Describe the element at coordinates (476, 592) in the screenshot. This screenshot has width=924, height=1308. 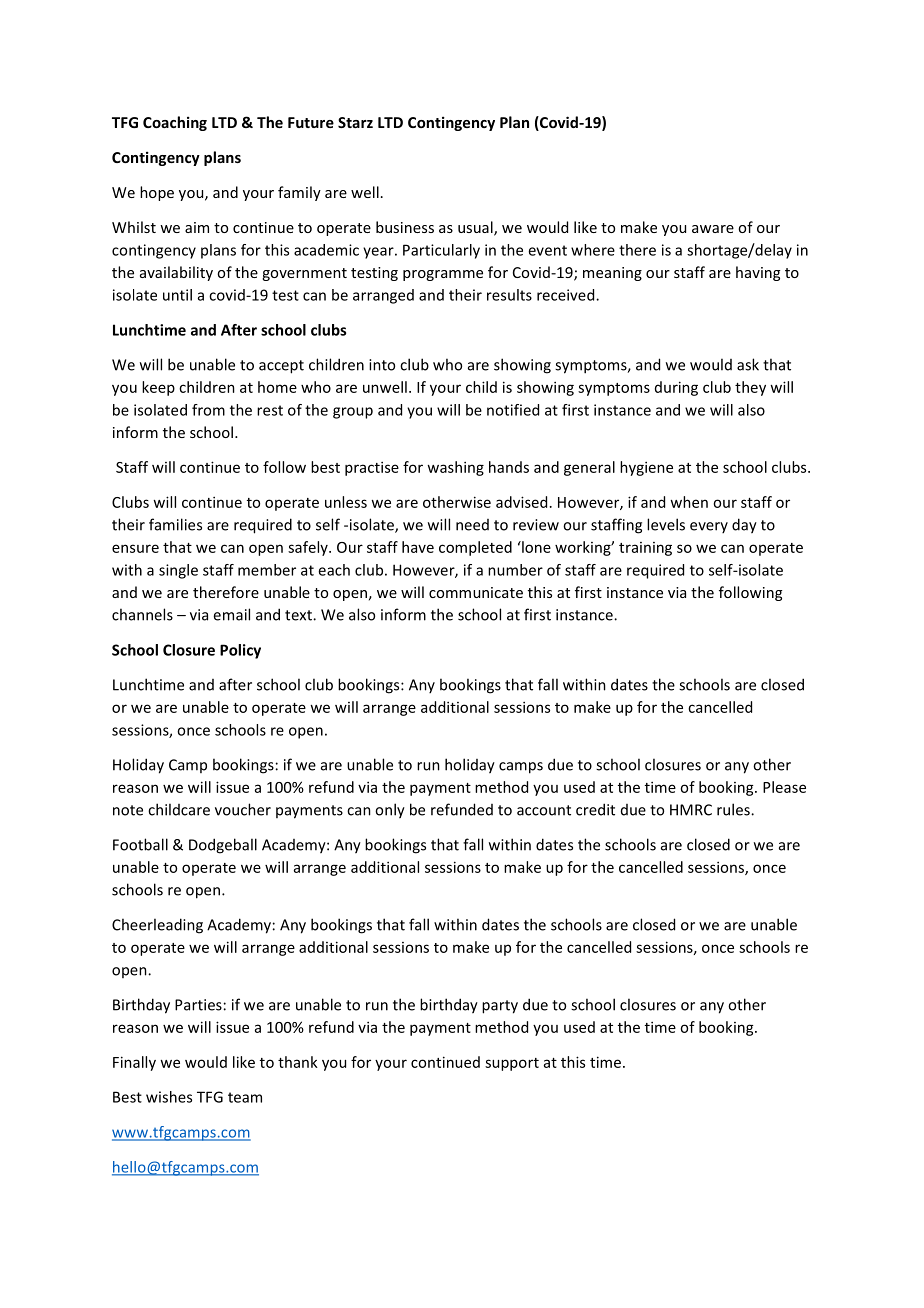
I see `communicate` at that location.
